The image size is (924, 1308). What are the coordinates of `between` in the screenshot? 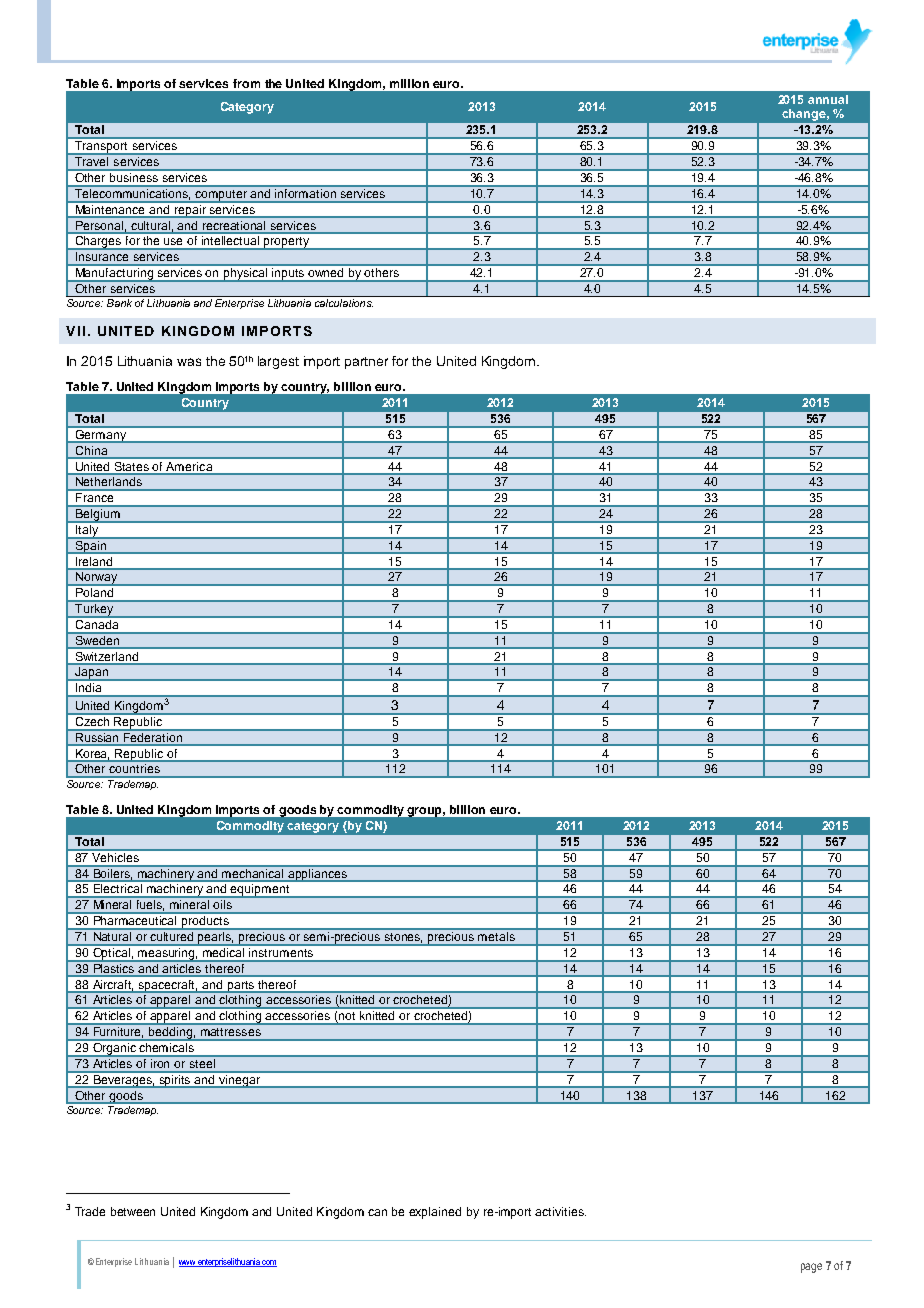 It's located at (133, 1211).
